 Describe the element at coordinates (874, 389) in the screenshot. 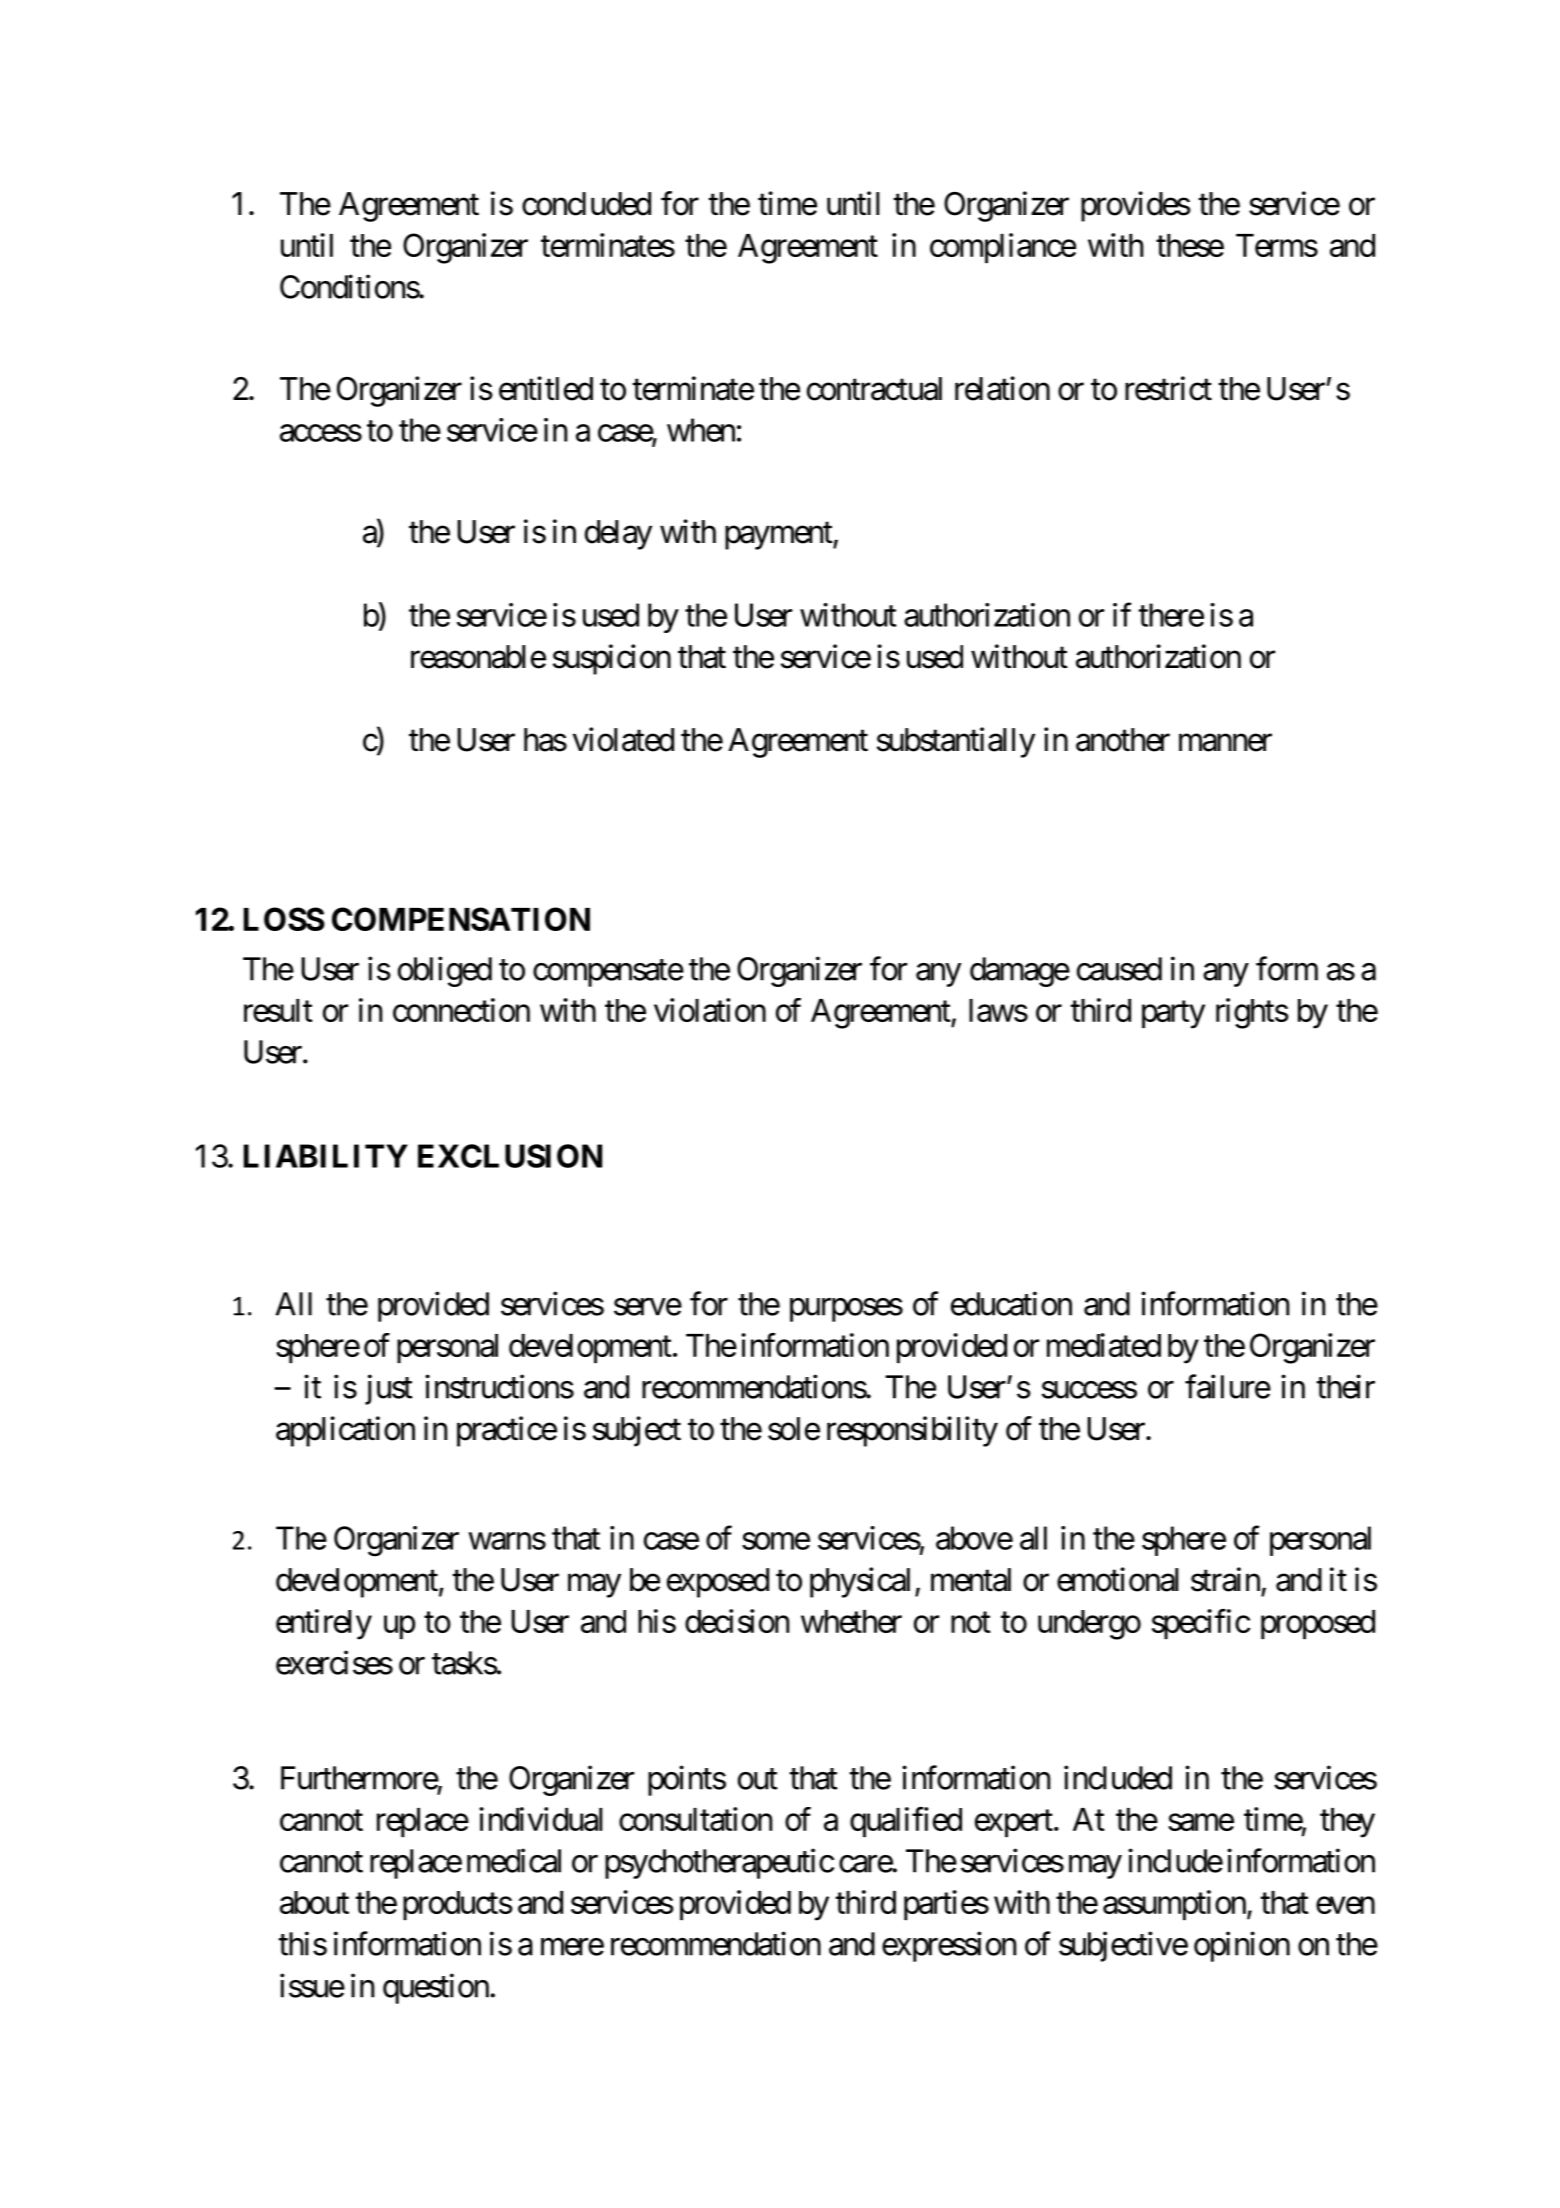

I see `contractual` at that location.
